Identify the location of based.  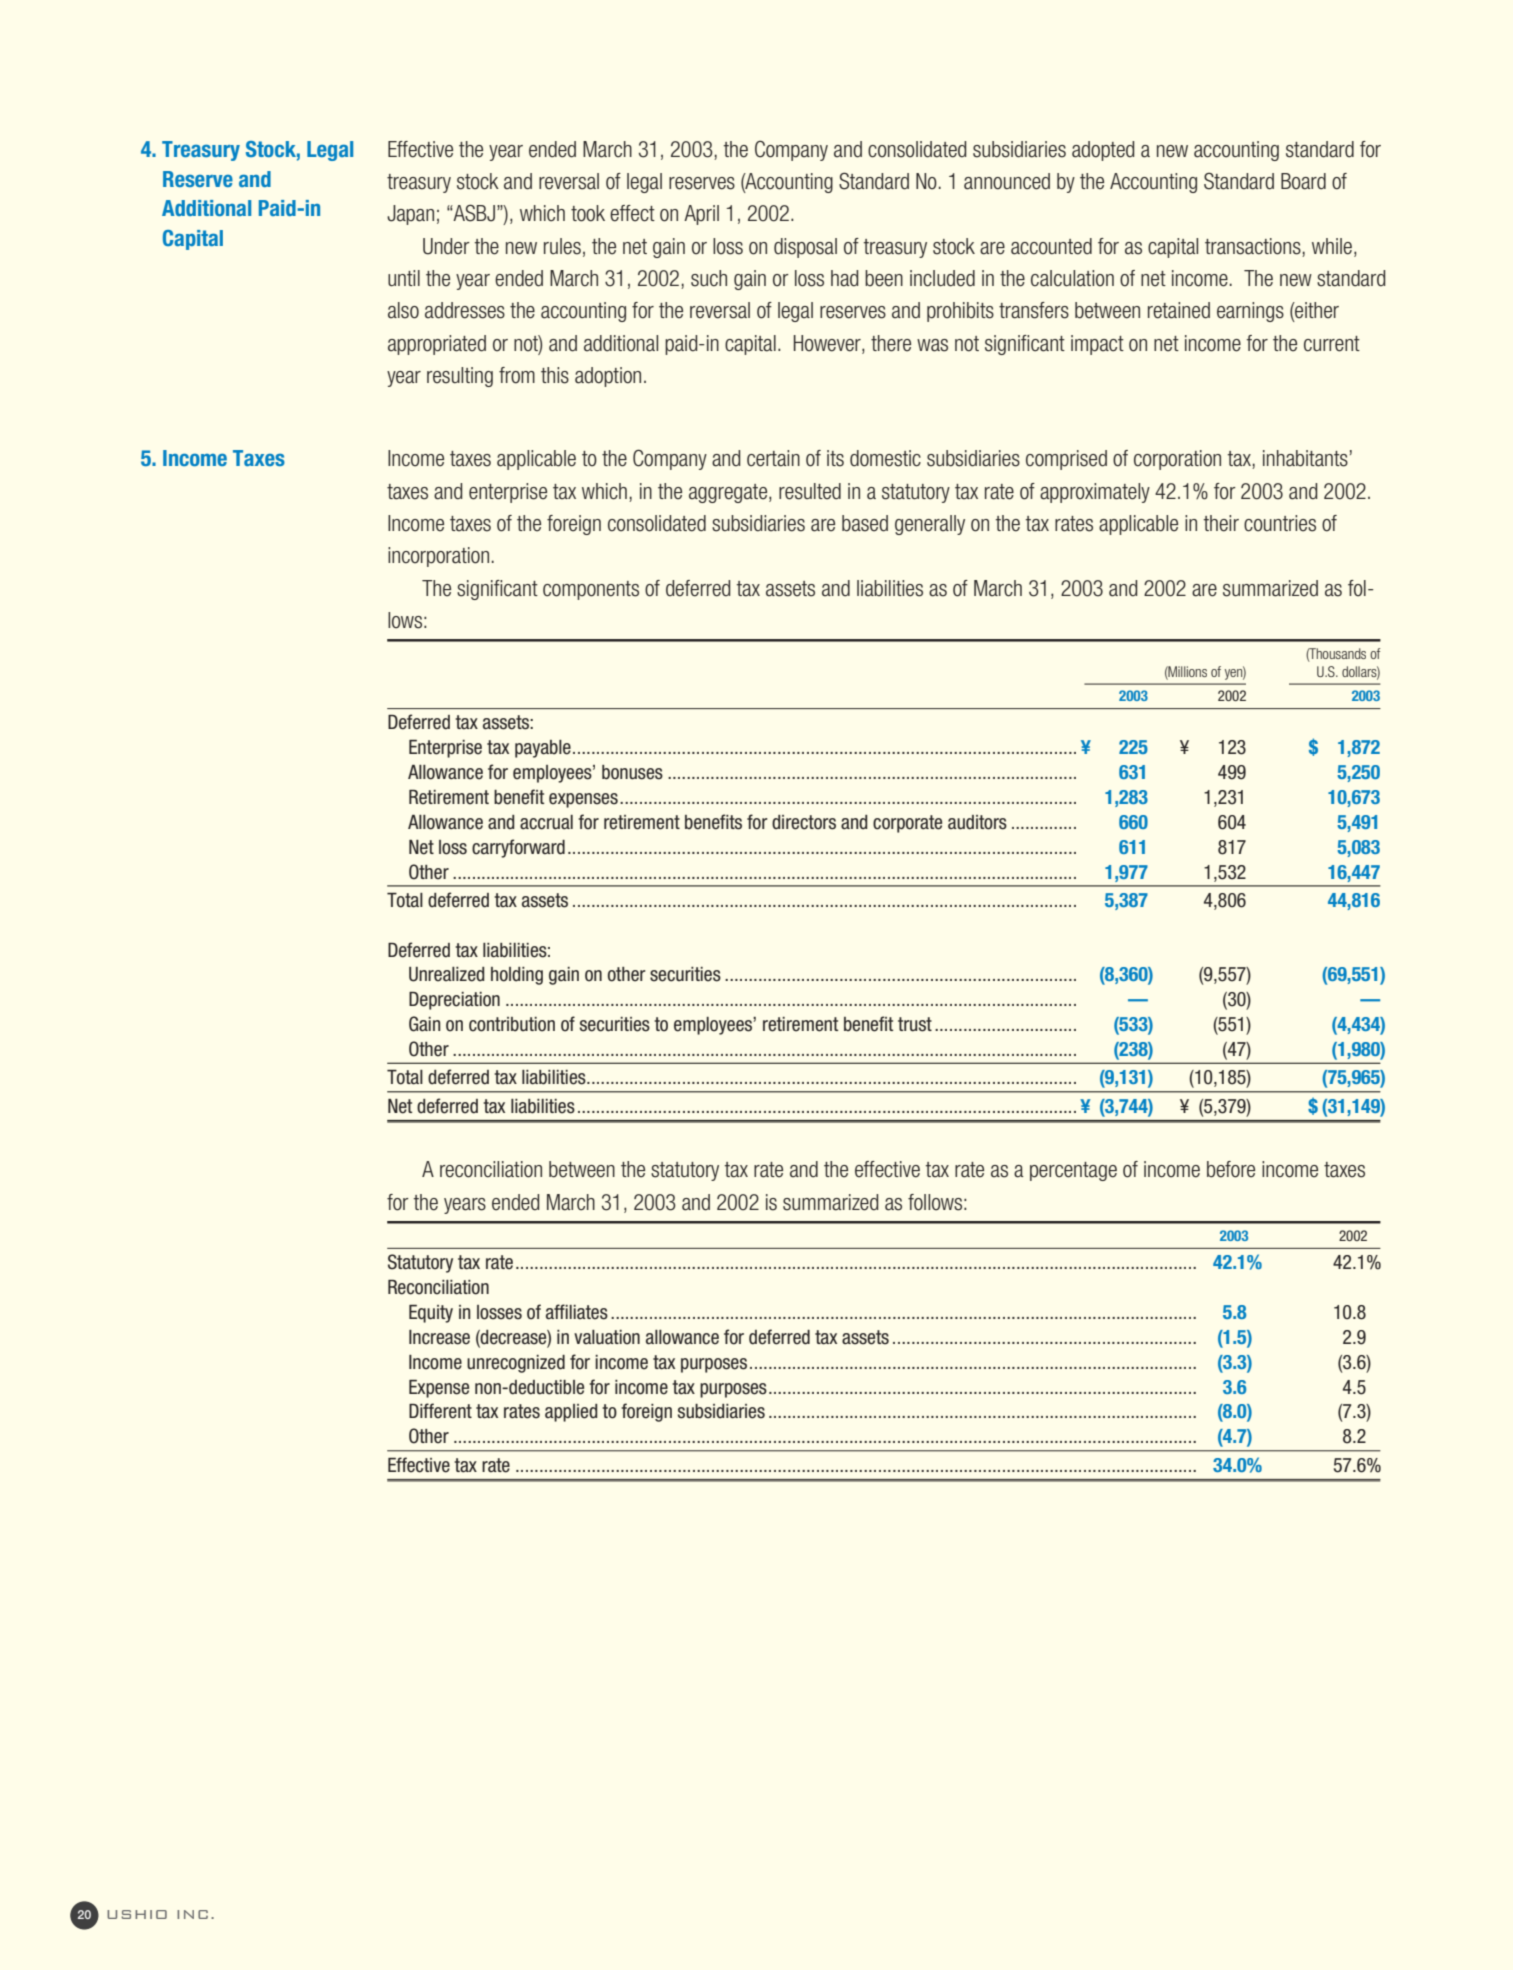
(865, 523).
